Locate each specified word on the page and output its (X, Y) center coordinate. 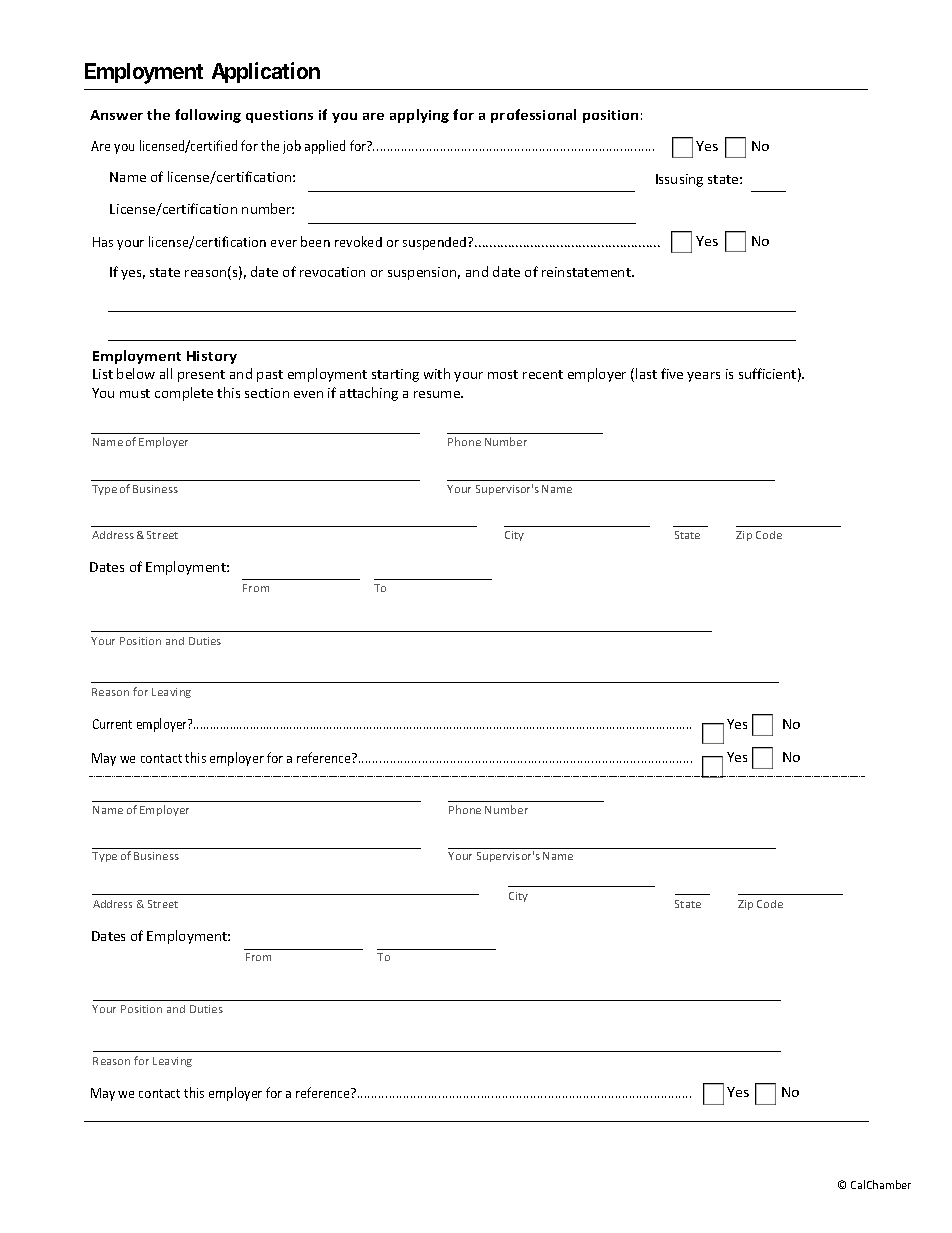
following (208, 116)
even (308, 394)
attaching (369, 394)
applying (419, 116)
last (646, 373)
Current (112, 724)
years (703, 377)
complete (184, 394)
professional (533, 116)
